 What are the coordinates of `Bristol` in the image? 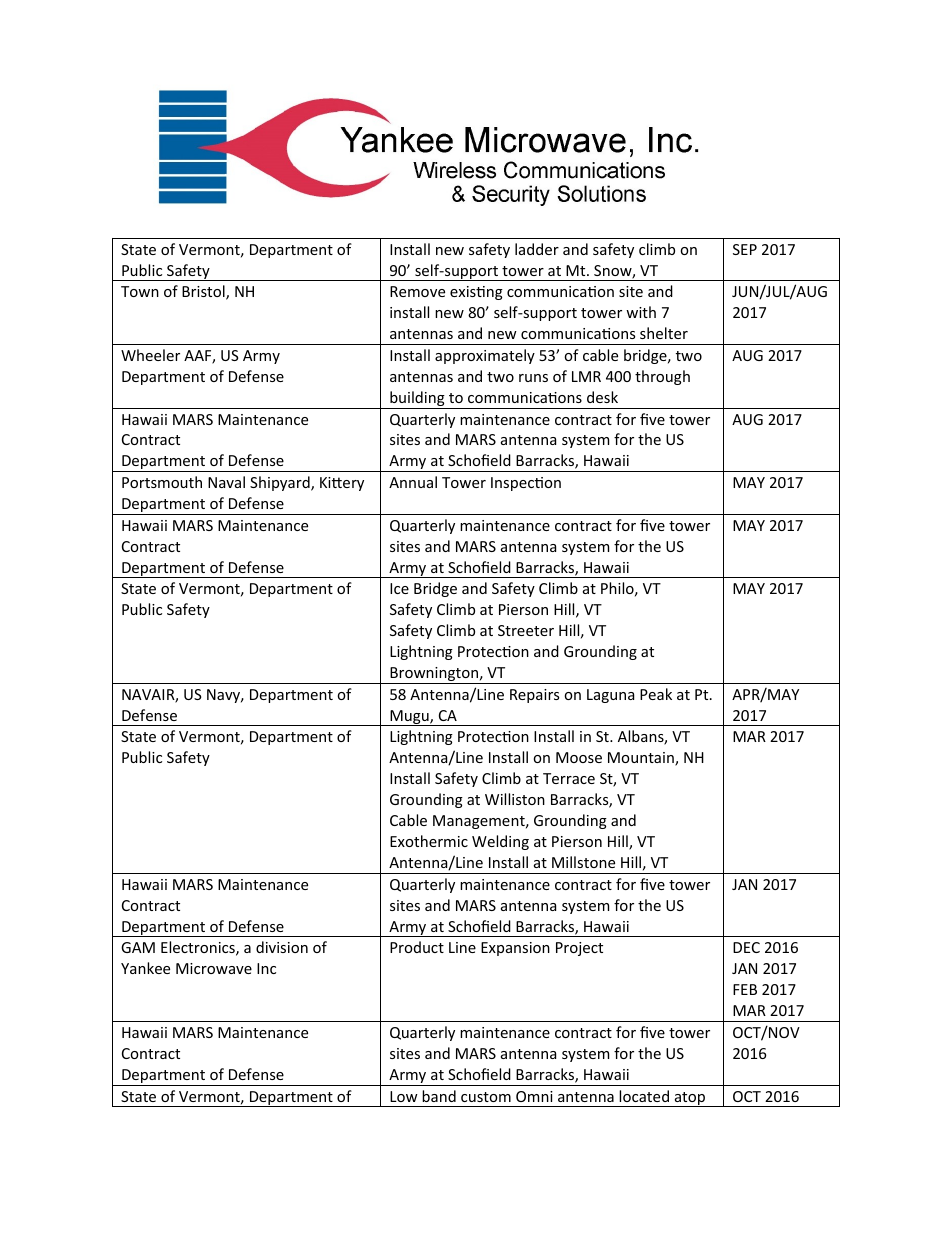 It's located at (204, 292).
